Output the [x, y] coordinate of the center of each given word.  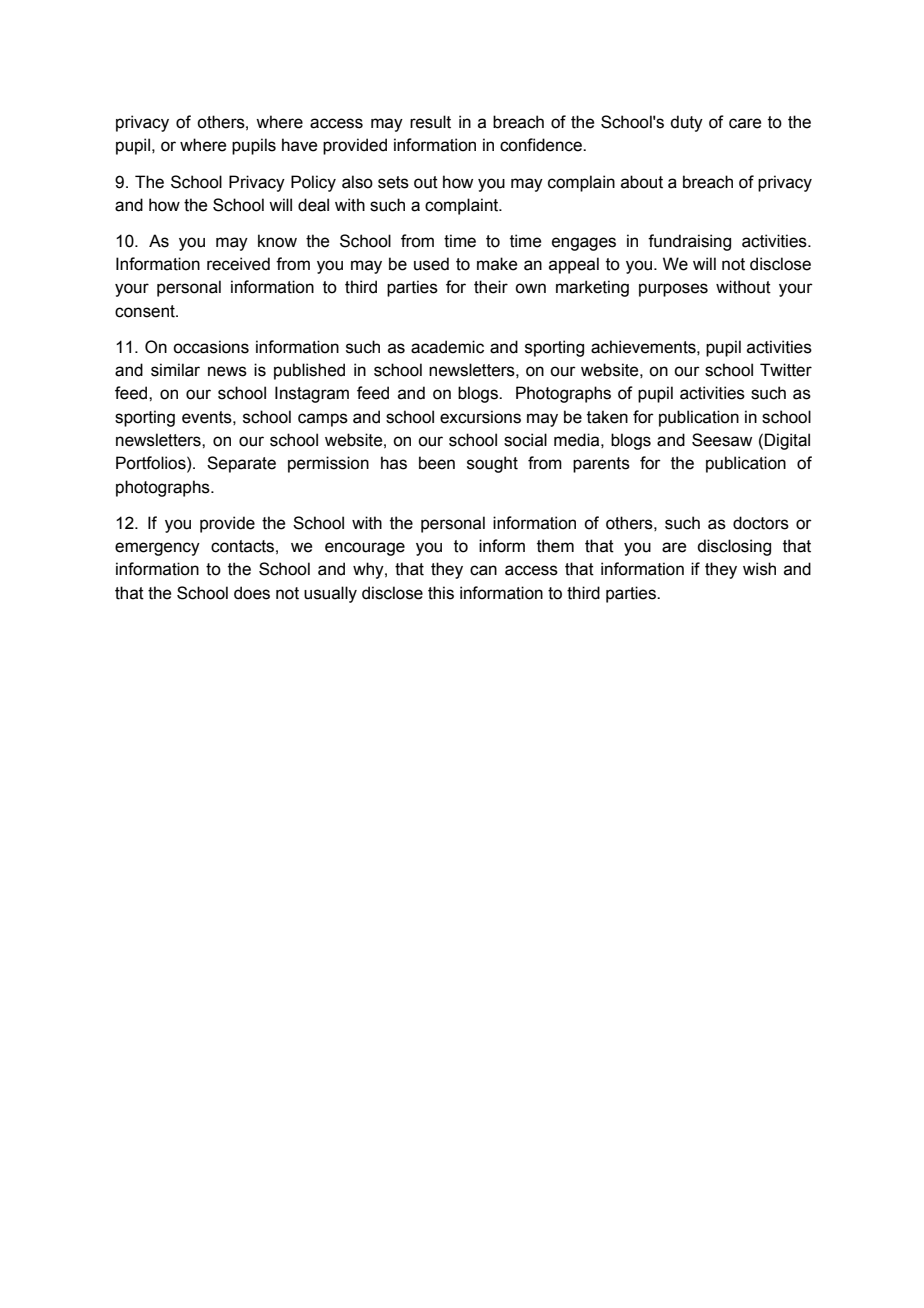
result [430, 122]
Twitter [786, 370]
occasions [211, 347]
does [252, 593]
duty [686, 123]
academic [447, 347]
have [299, 145]
